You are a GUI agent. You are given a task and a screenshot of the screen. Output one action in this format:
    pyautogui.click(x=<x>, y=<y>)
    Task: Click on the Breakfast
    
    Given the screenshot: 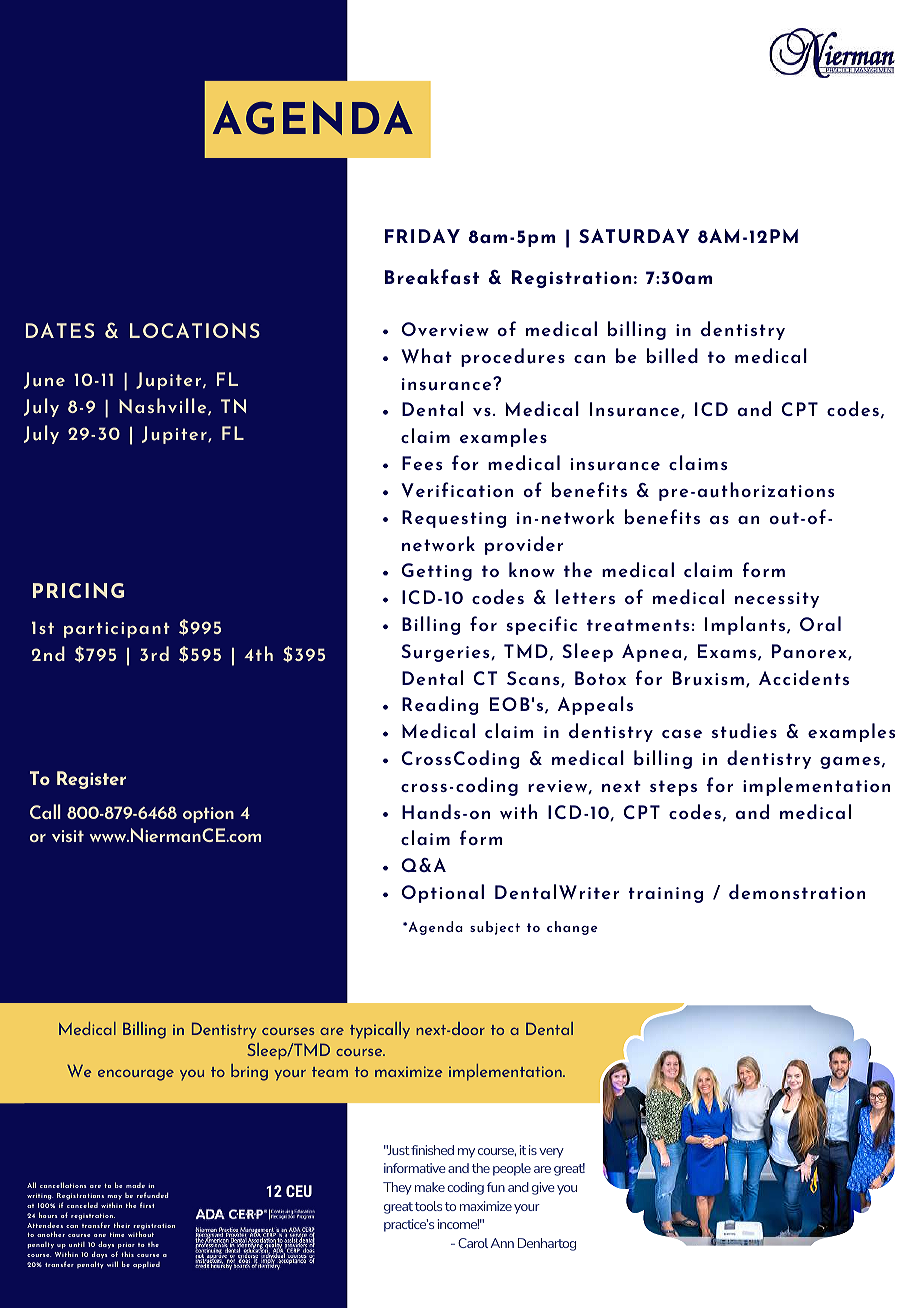 What is the action you would take?
    pyautogui.click(x=432, y=276)
